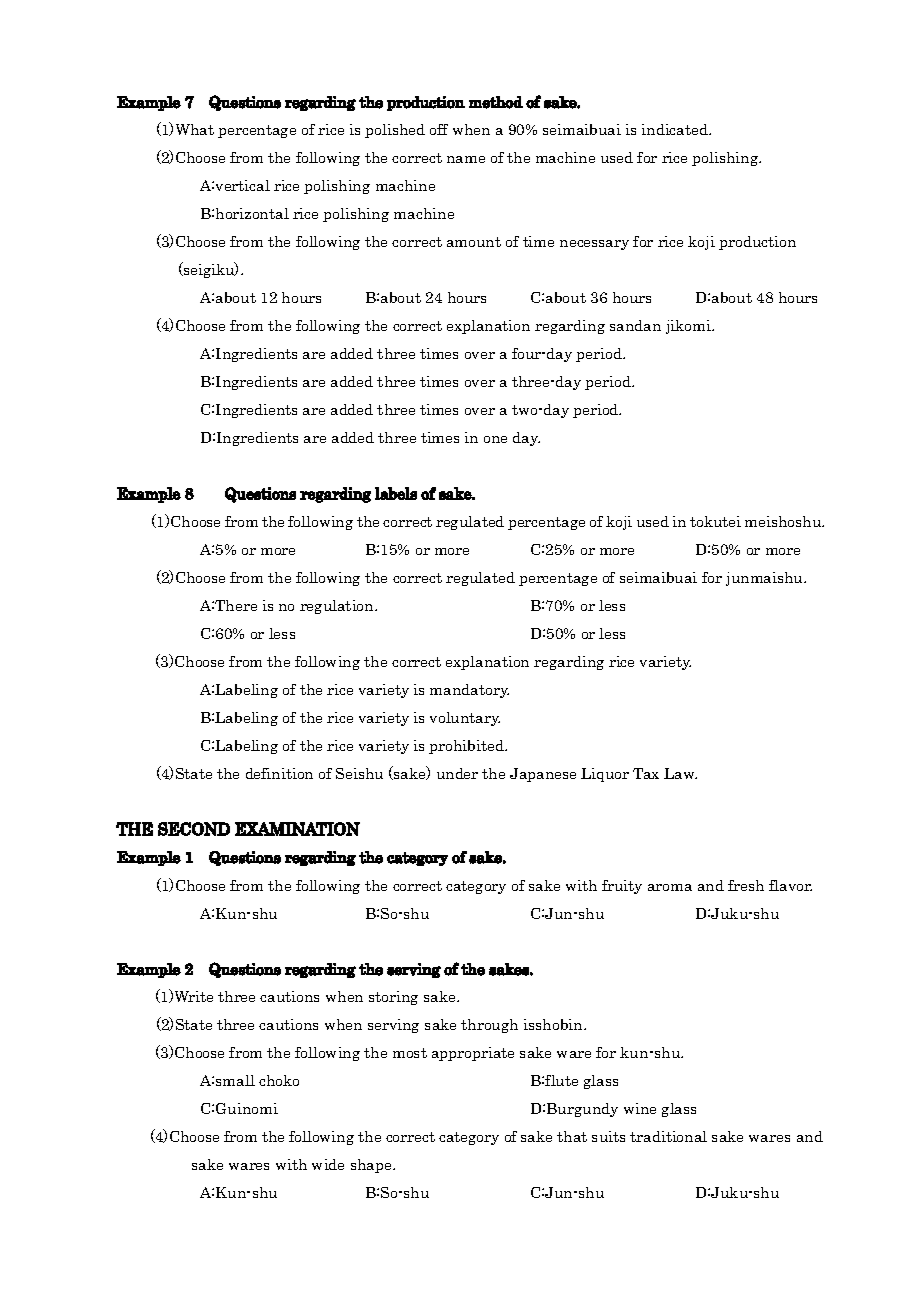 The image size is (924, 1308). What do you see at coordinates (297, 829) in the document?
I see `EXAMINATION` at bounding box center [297, 829].
